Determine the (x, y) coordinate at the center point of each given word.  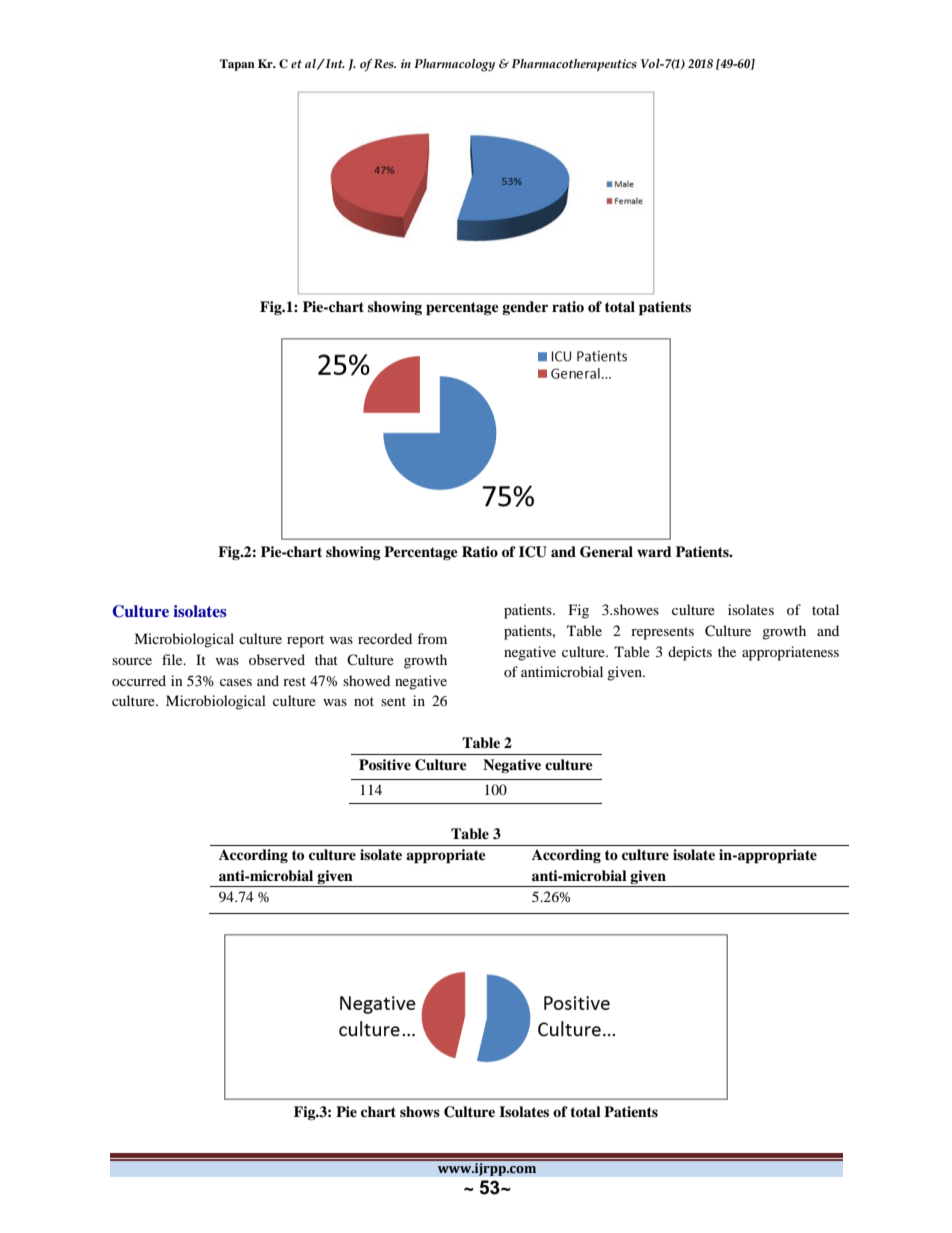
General (606, 552)
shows (420, 1112)
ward (654, 551)
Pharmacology (454, 65)
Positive (385, 765)
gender (525, 308)
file (173, 659)
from (432, 638)
